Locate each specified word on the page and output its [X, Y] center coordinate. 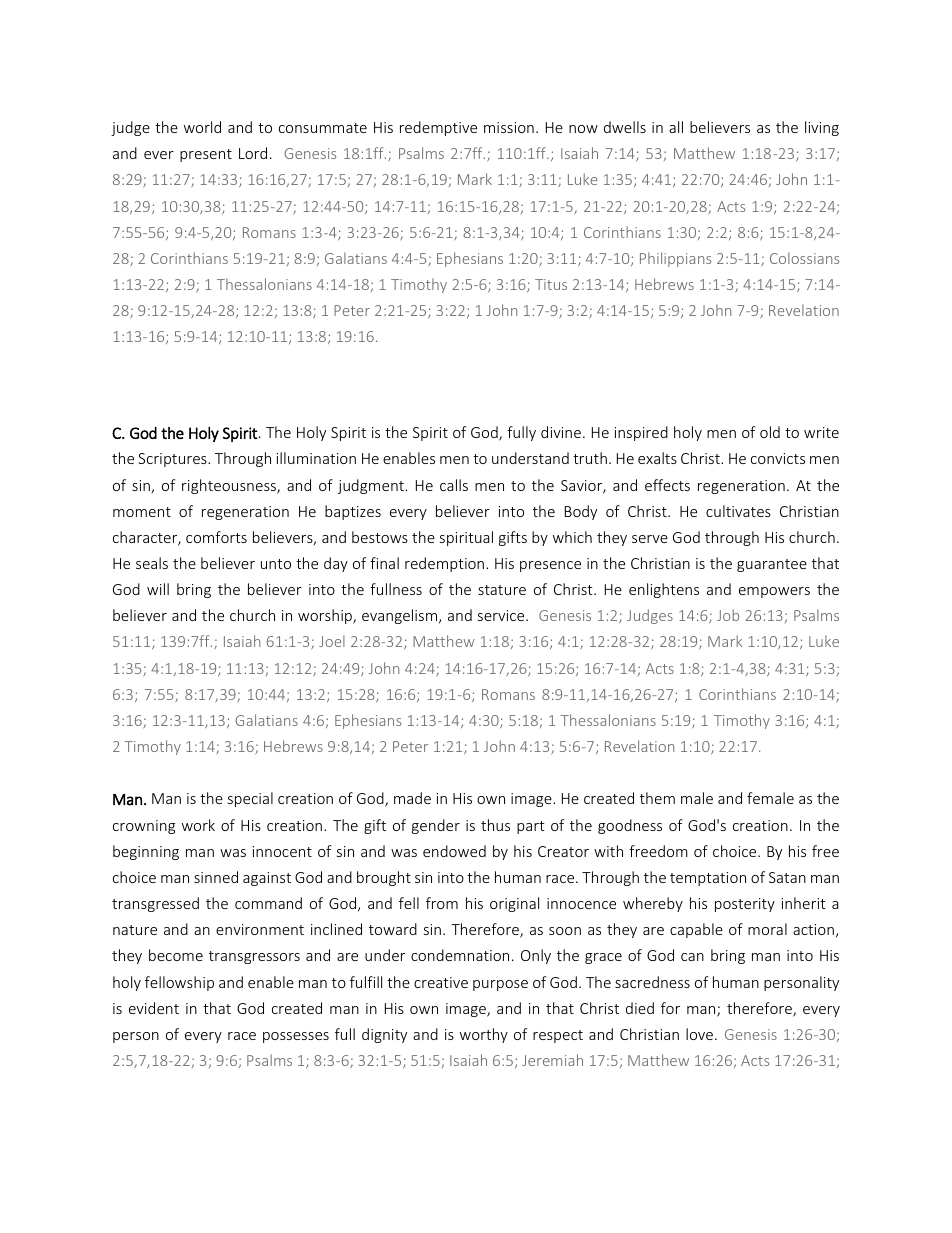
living [822, 128]
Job [728, 615]
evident [154, 1008]
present [206, 155]
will [158, 589]
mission [509, 127]
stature [502, 590]
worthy [484, 1035]
